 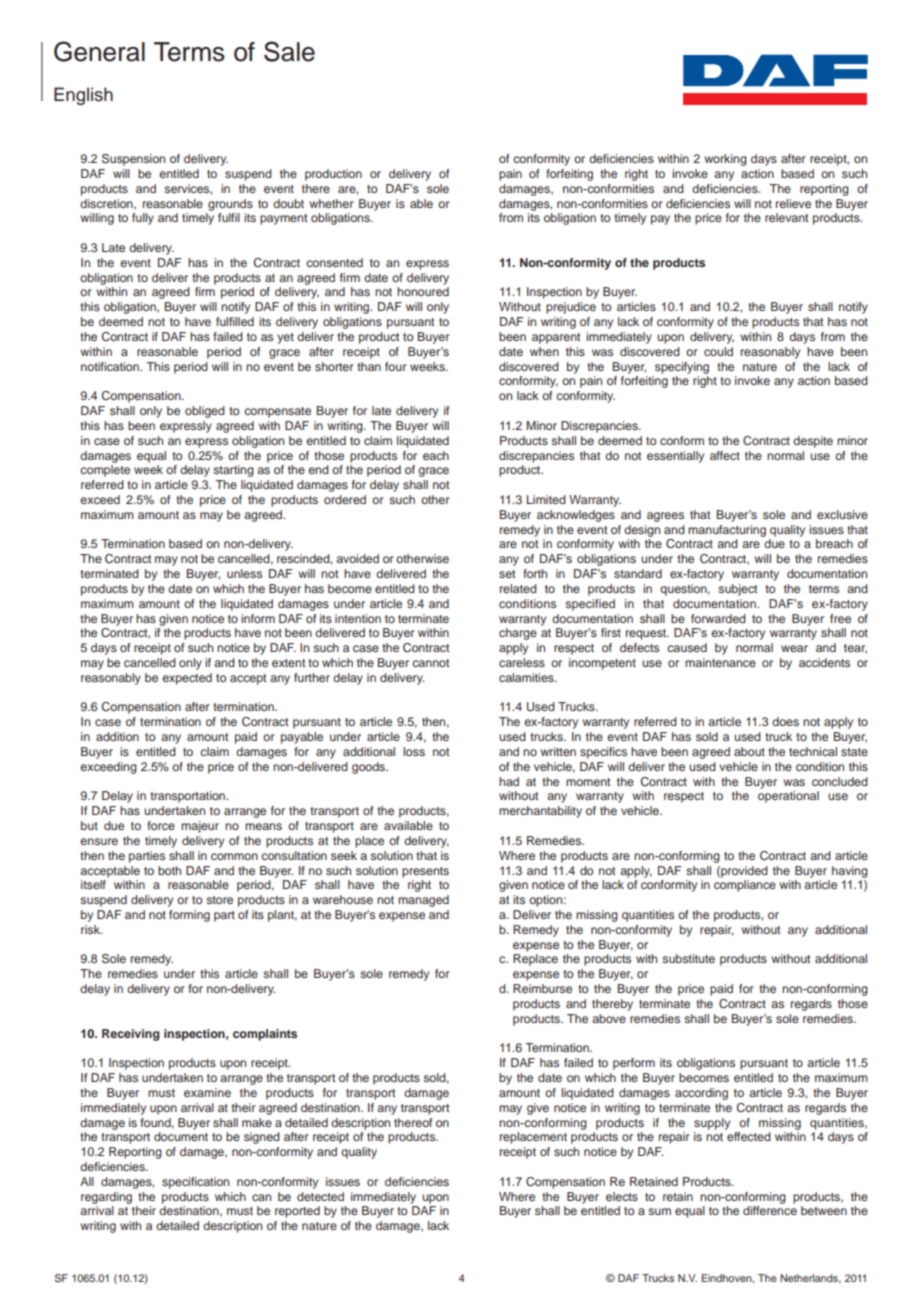 I want to click on wear, so click(x=794, y=648).
